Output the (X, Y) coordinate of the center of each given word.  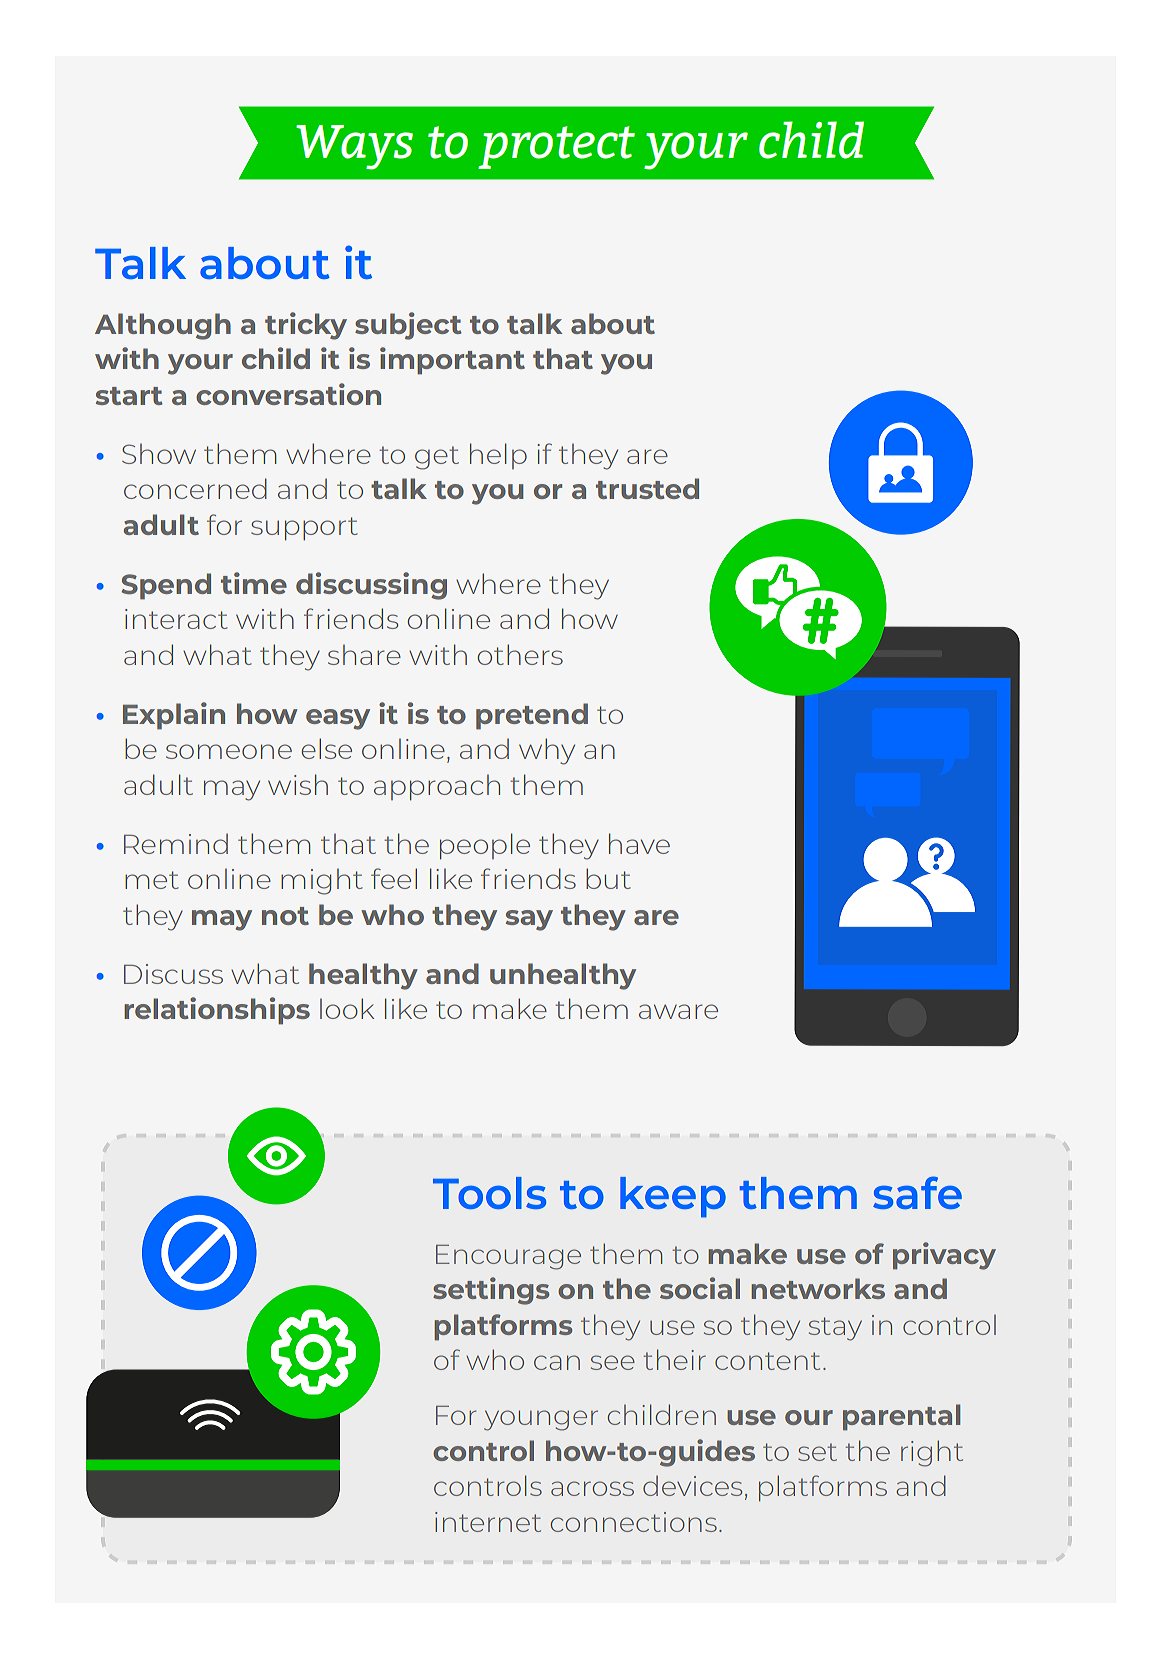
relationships (217, 1011)
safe (917, 1192)
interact (176, 619)
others (520, 654)
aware (678, 1011)
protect (556, 147)
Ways (354, 147)
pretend (532, 716)
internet (488, 1522)
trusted (647, 488)
